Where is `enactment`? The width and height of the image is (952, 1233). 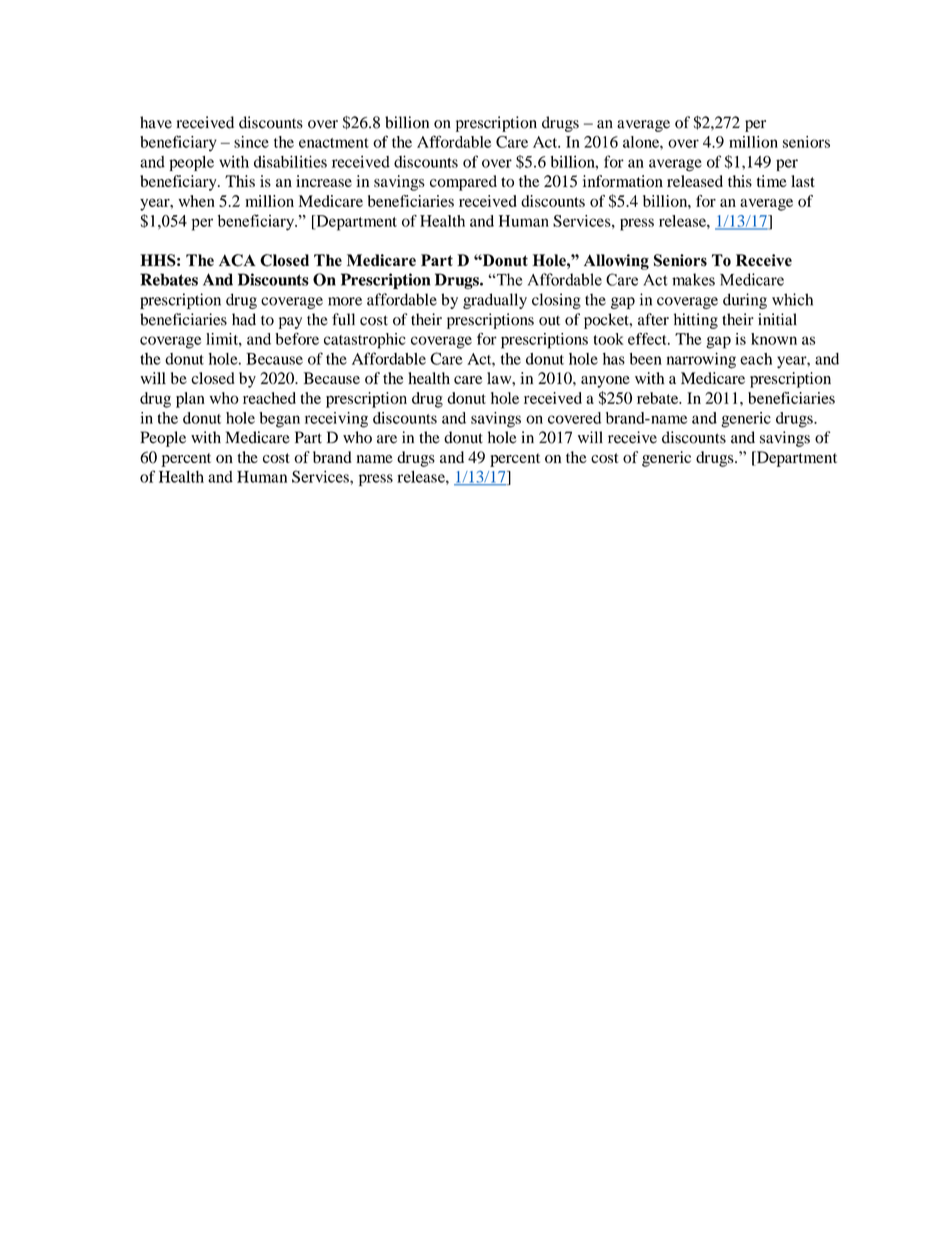 enactment is located at coordinates (334, 143).
